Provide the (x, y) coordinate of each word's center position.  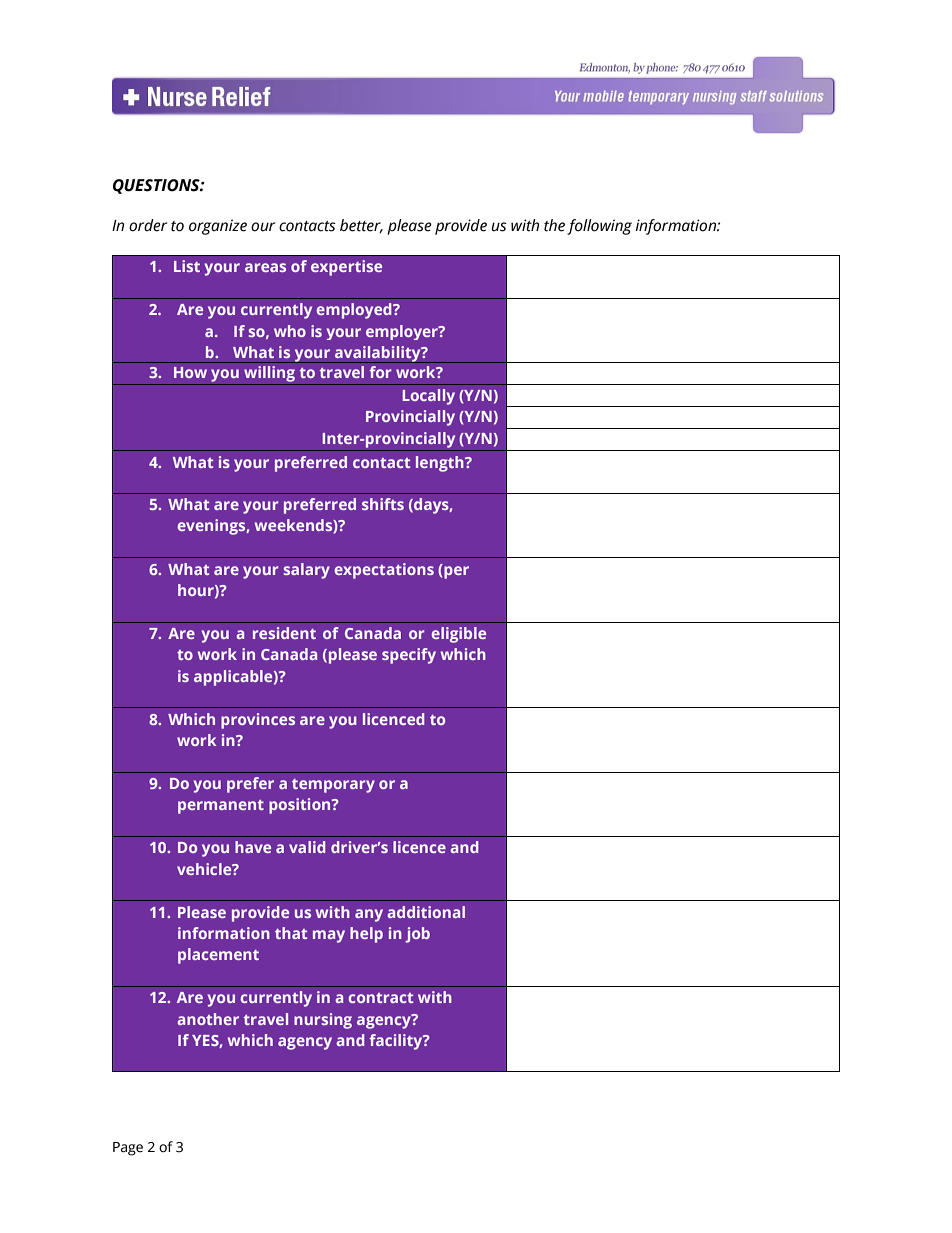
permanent (221, 807)
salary (306, 571)
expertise (346, 268)
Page (128, 1149)
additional (426, 912)
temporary (333, 786)
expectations (384, 571)
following (599, 227)
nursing (323, 1021)
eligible (458, 635)
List (187, 266)
